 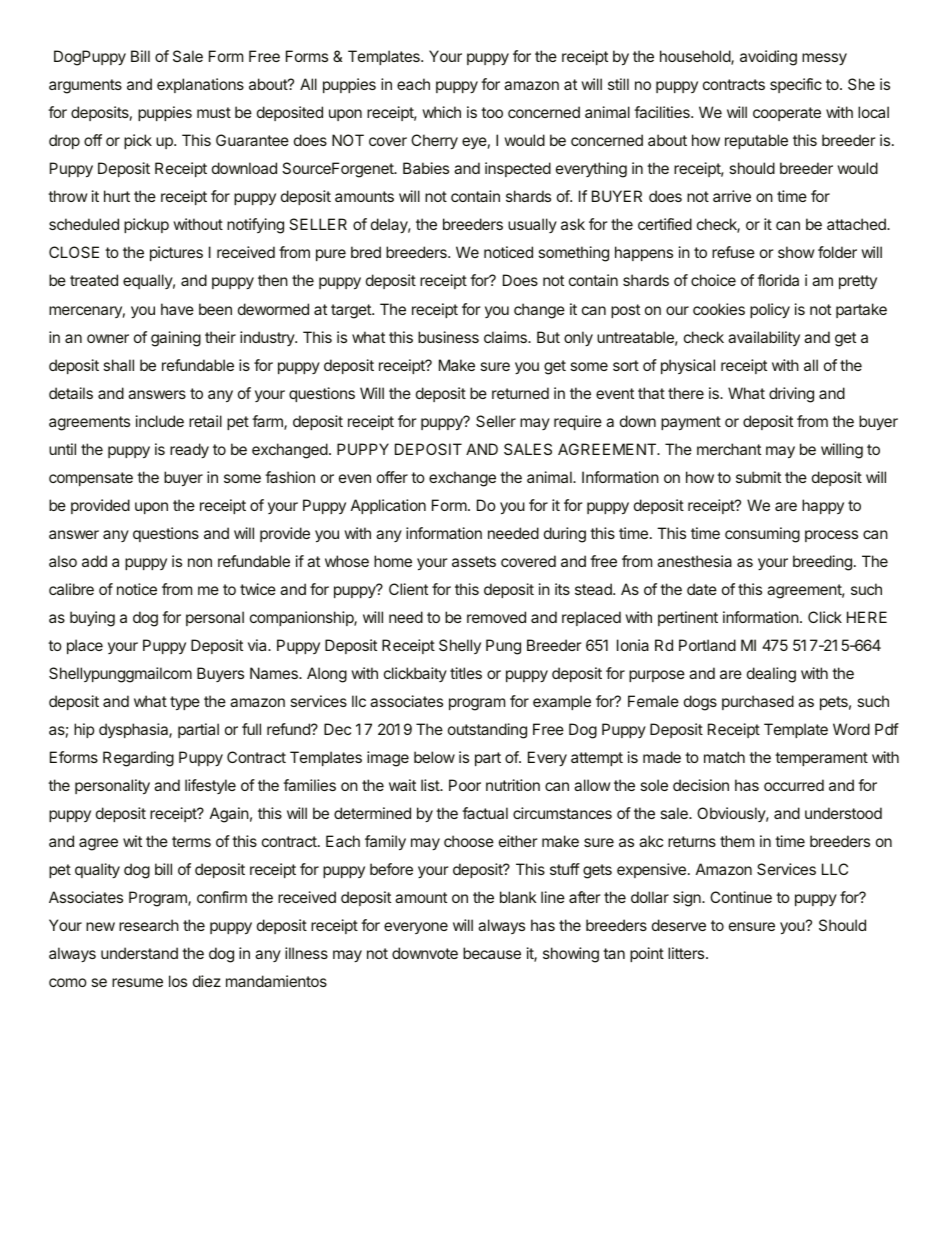 What do you see at coordinates (200, 562) in the document?
I see `non` at bounding box center [200, 562].
